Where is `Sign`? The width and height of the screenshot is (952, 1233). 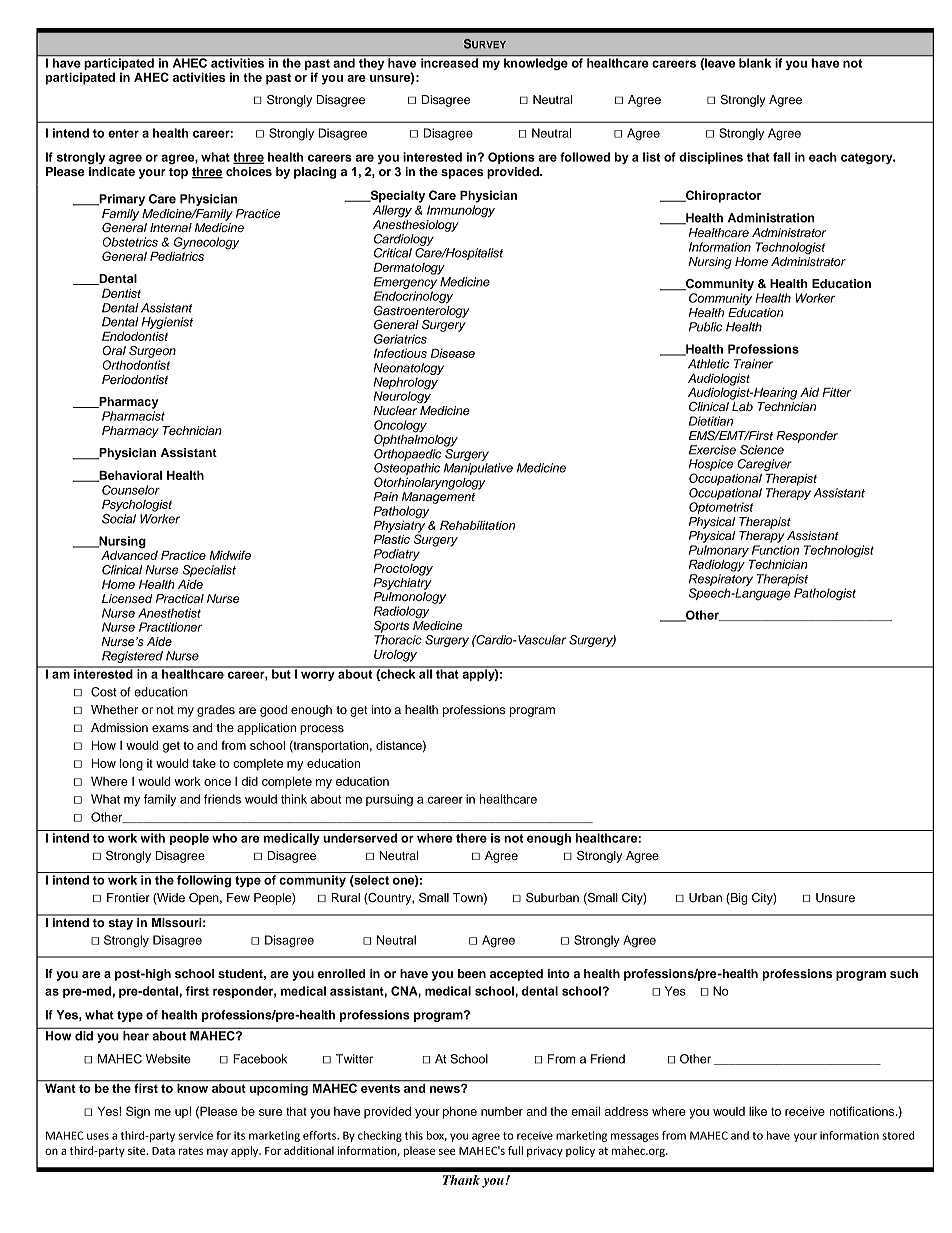 Sign is located at coordinates (138, 1112).
